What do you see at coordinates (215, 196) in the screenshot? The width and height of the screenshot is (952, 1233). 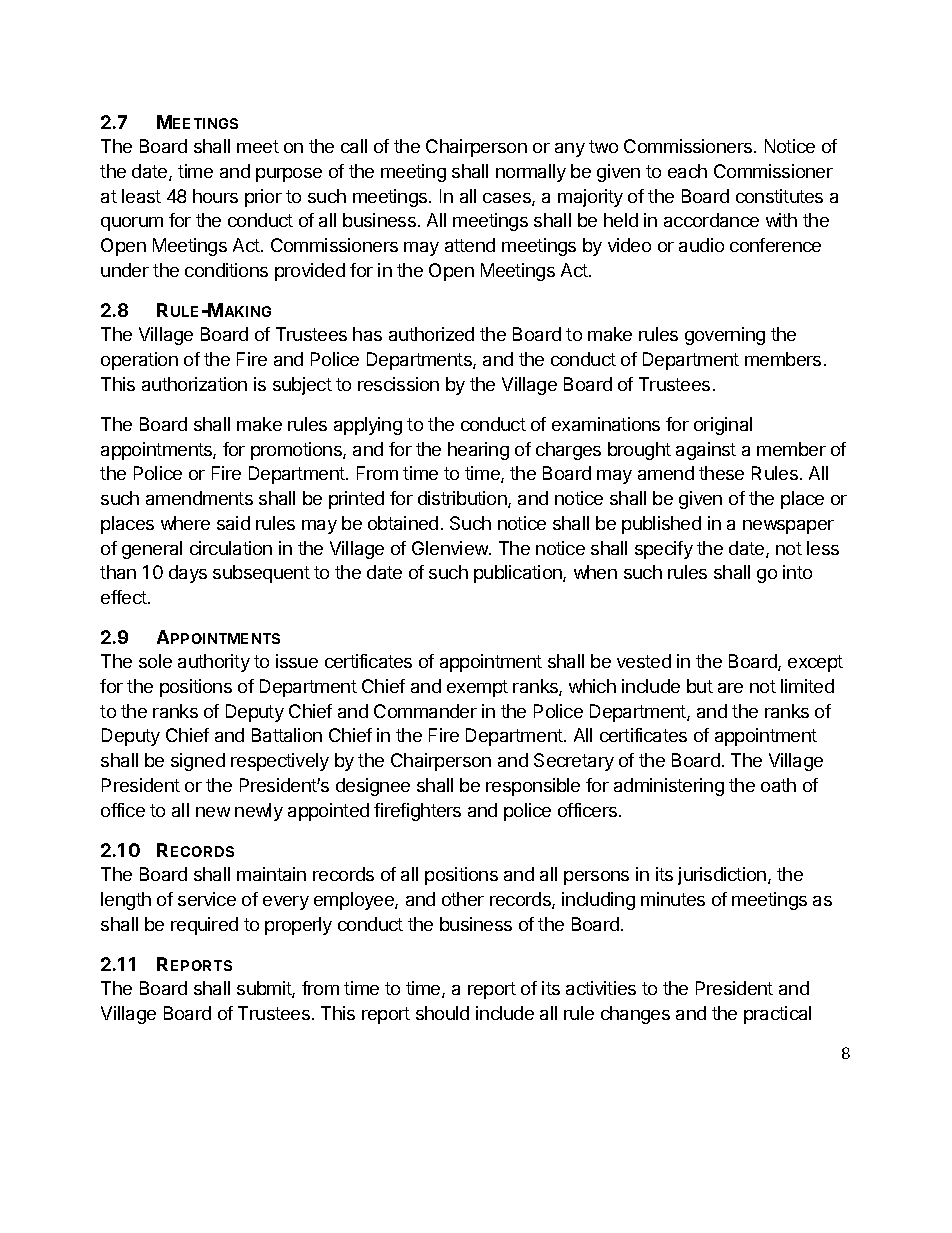 I see `hours` at bounding box center [215, 196].
